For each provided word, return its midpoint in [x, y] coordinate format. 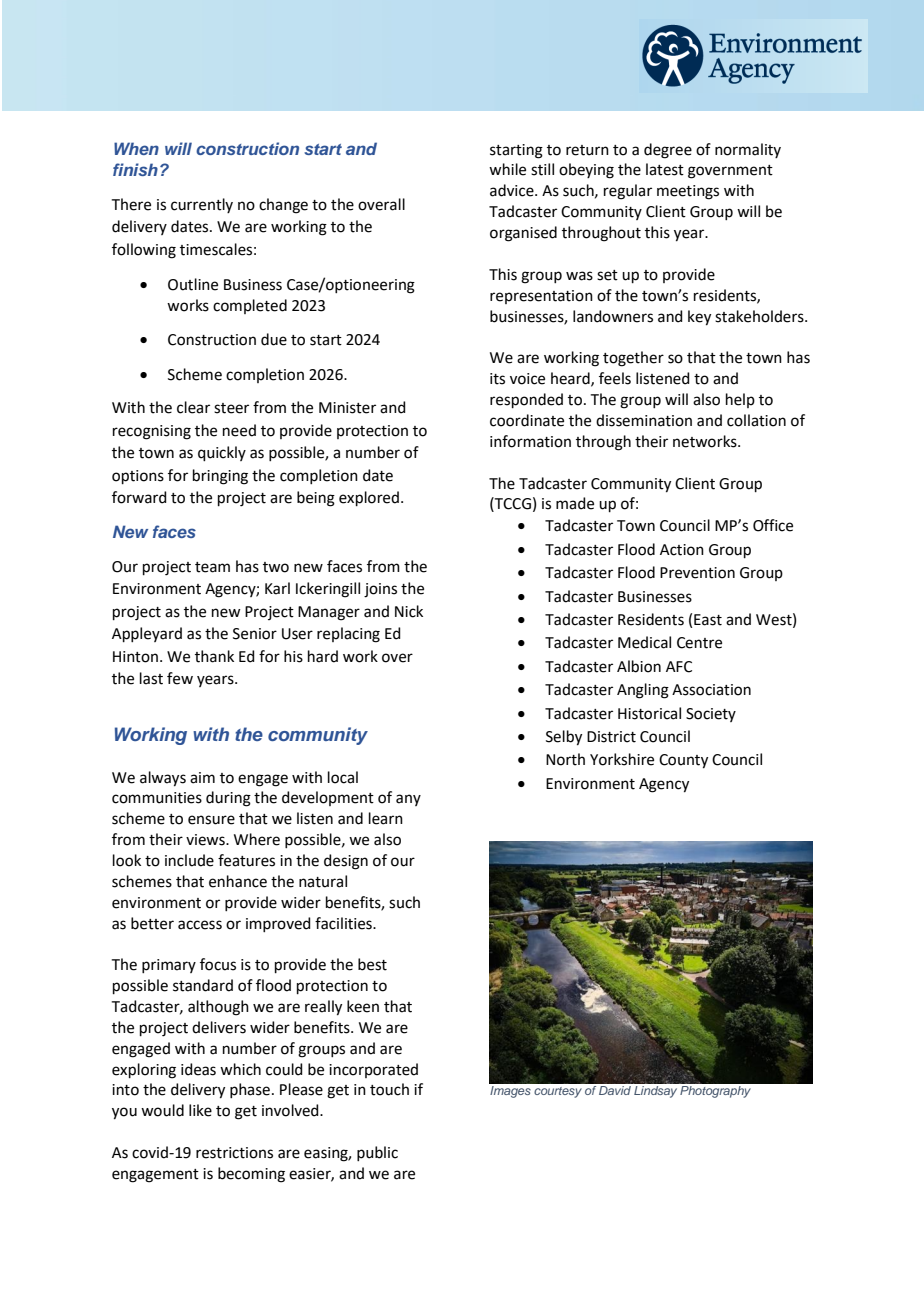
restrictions [234, 1153]
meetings [688, 192]
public [377, 1153]
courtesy [558, 1092]
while [507, 169]
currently [202, 205]
